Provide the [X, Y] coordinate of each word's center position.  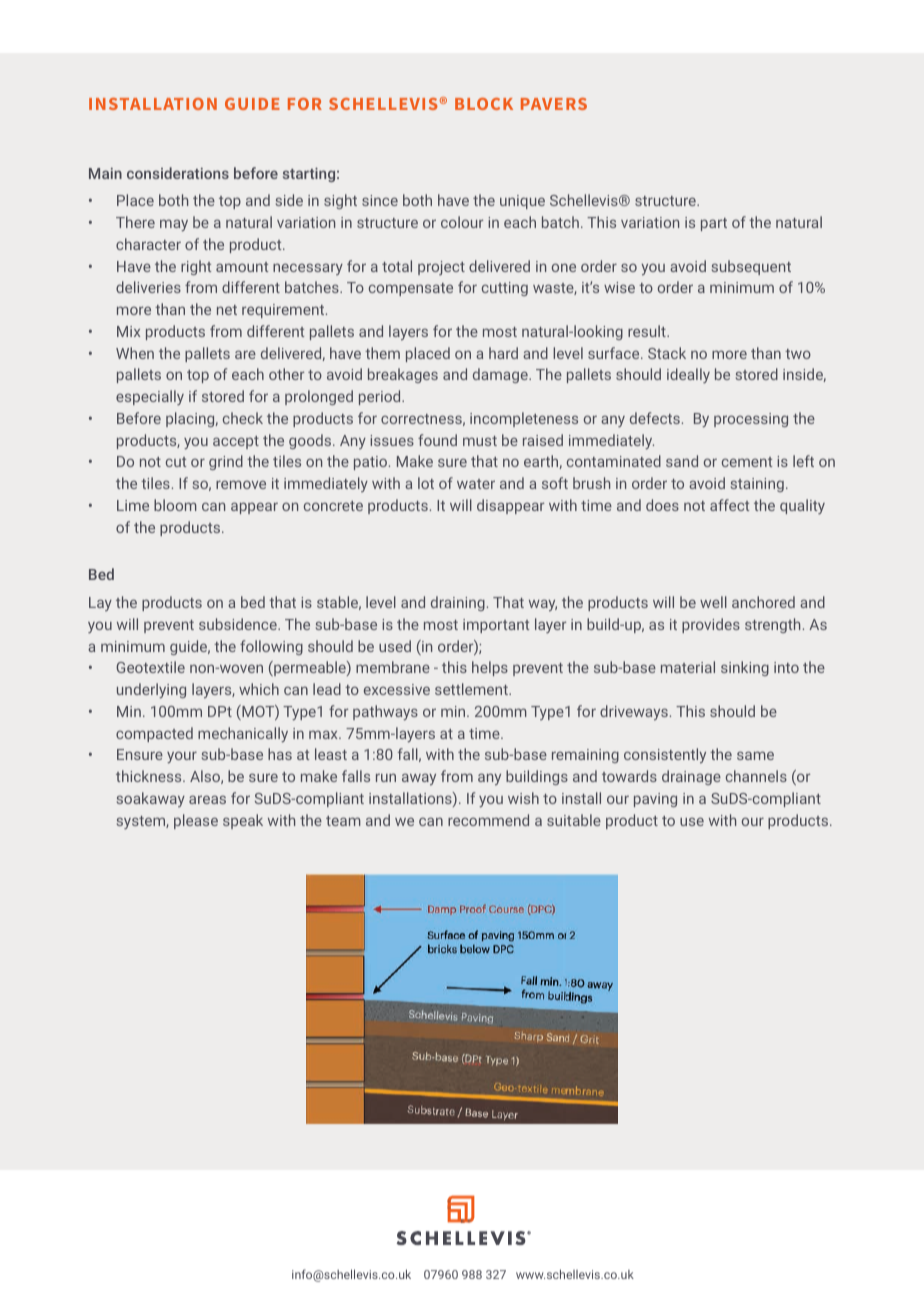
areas [207, 799]
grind [226, 462]
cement [747, 462]
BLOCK [484, 104]
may [174, 225]
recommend [488, 820]
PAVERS [554, 104]
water [476, 484]
